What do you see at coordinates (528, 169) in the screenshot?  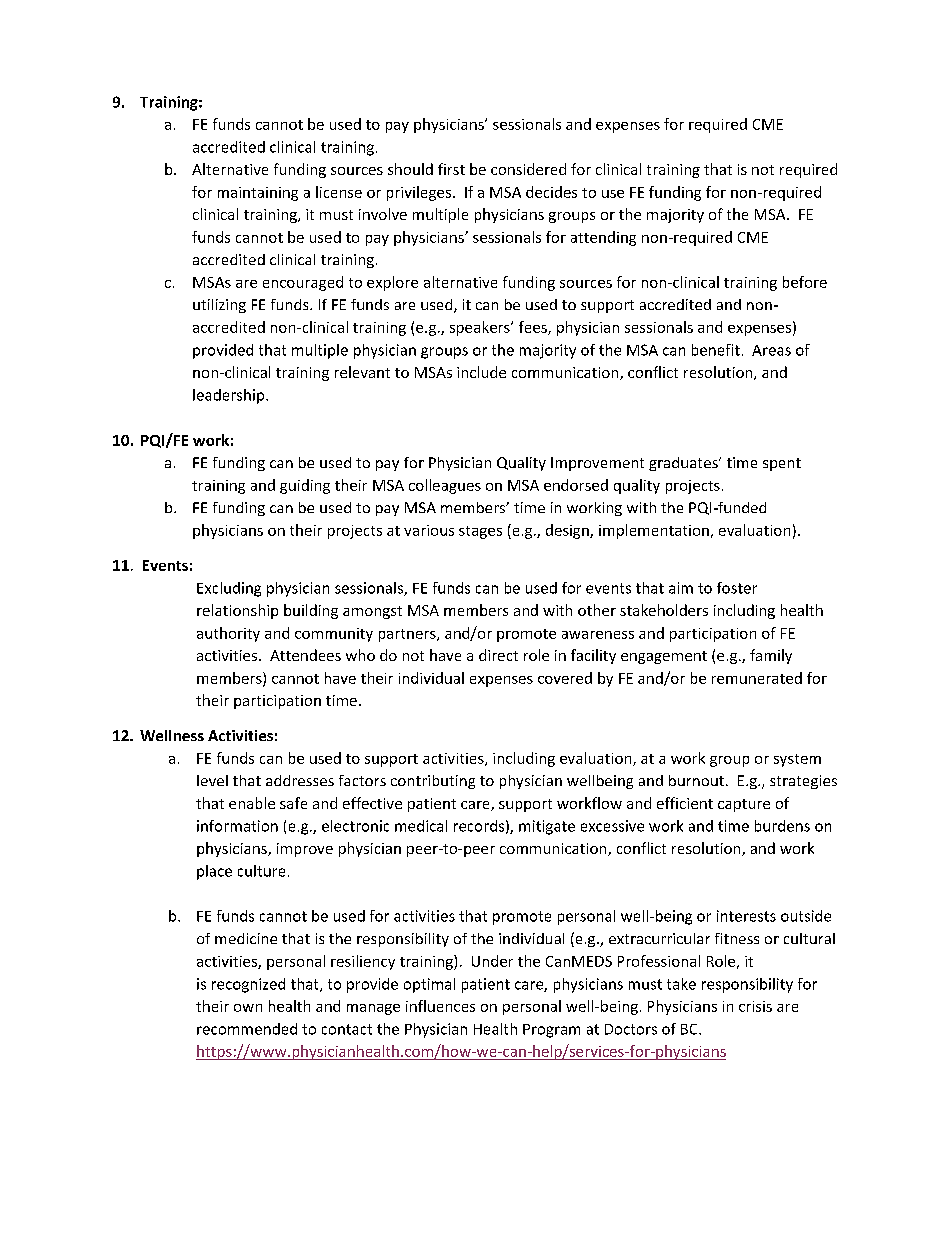 I see `considered` at bounding box center [528, 169].
